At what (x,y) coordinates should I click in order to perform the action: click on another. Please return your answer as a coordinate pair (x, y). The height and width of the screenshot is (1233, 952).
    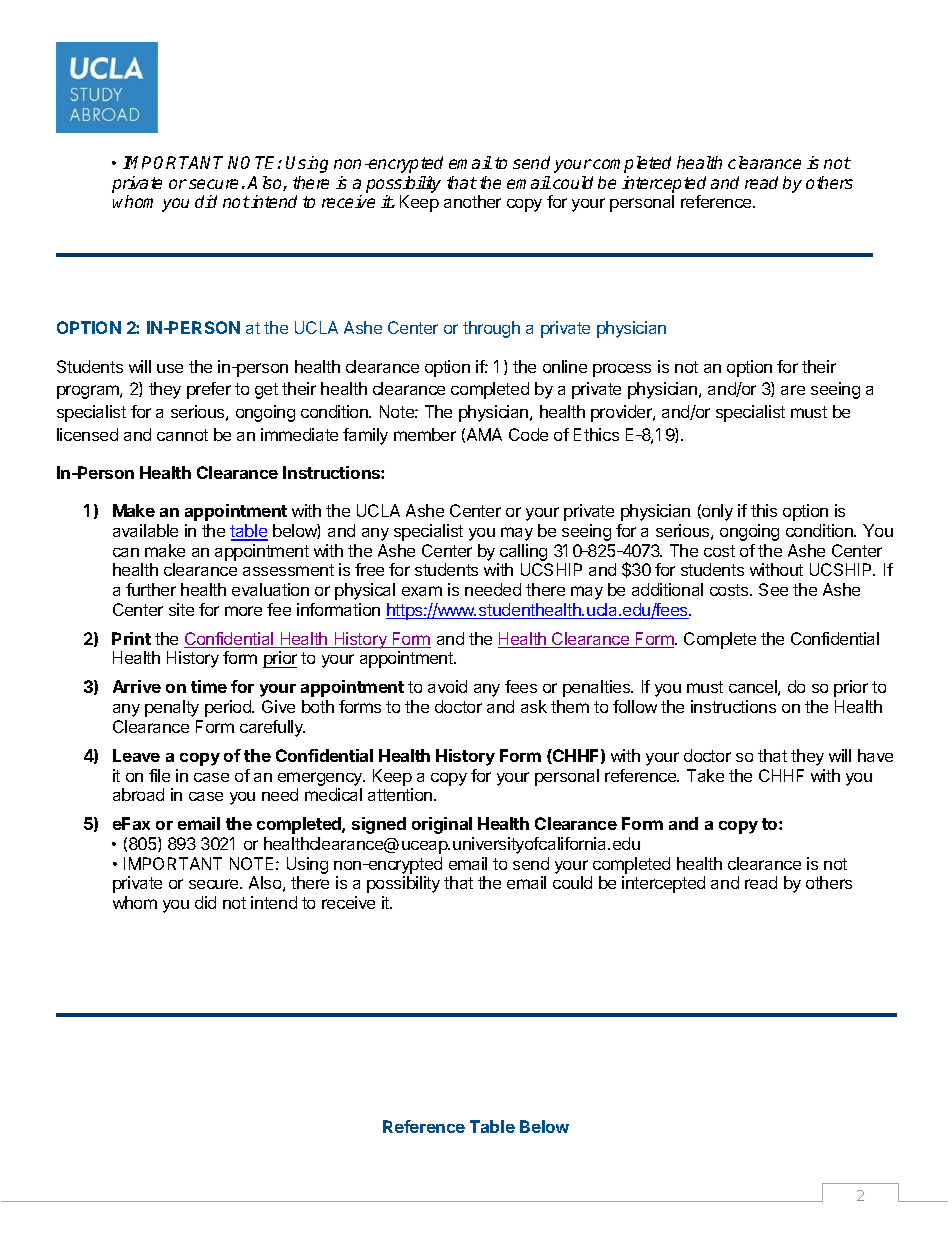
    Looking at the image, I should click on (472, 201).
